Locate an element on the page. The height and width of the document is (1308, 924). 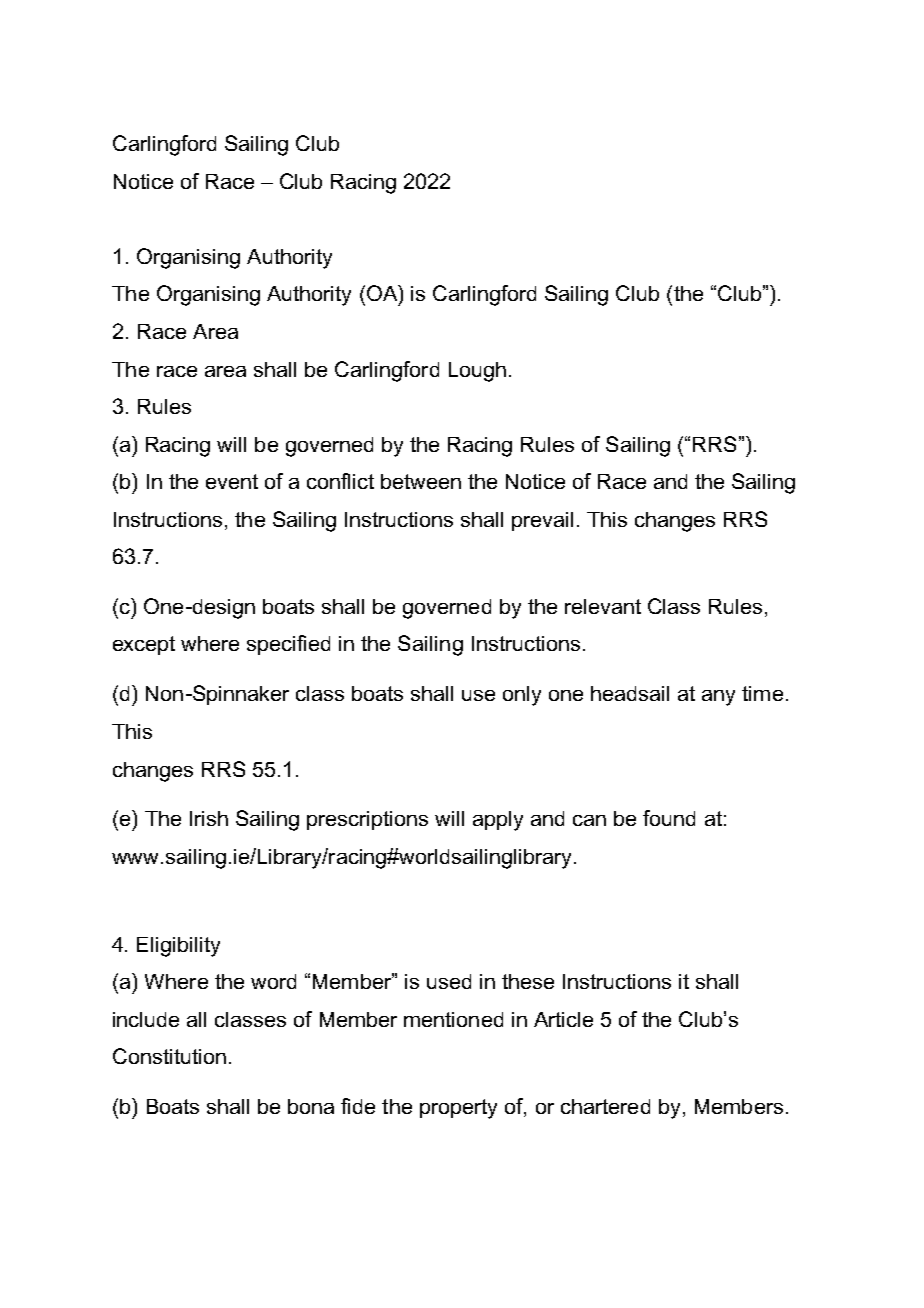
prevail is located at coordinates (542, 521).
